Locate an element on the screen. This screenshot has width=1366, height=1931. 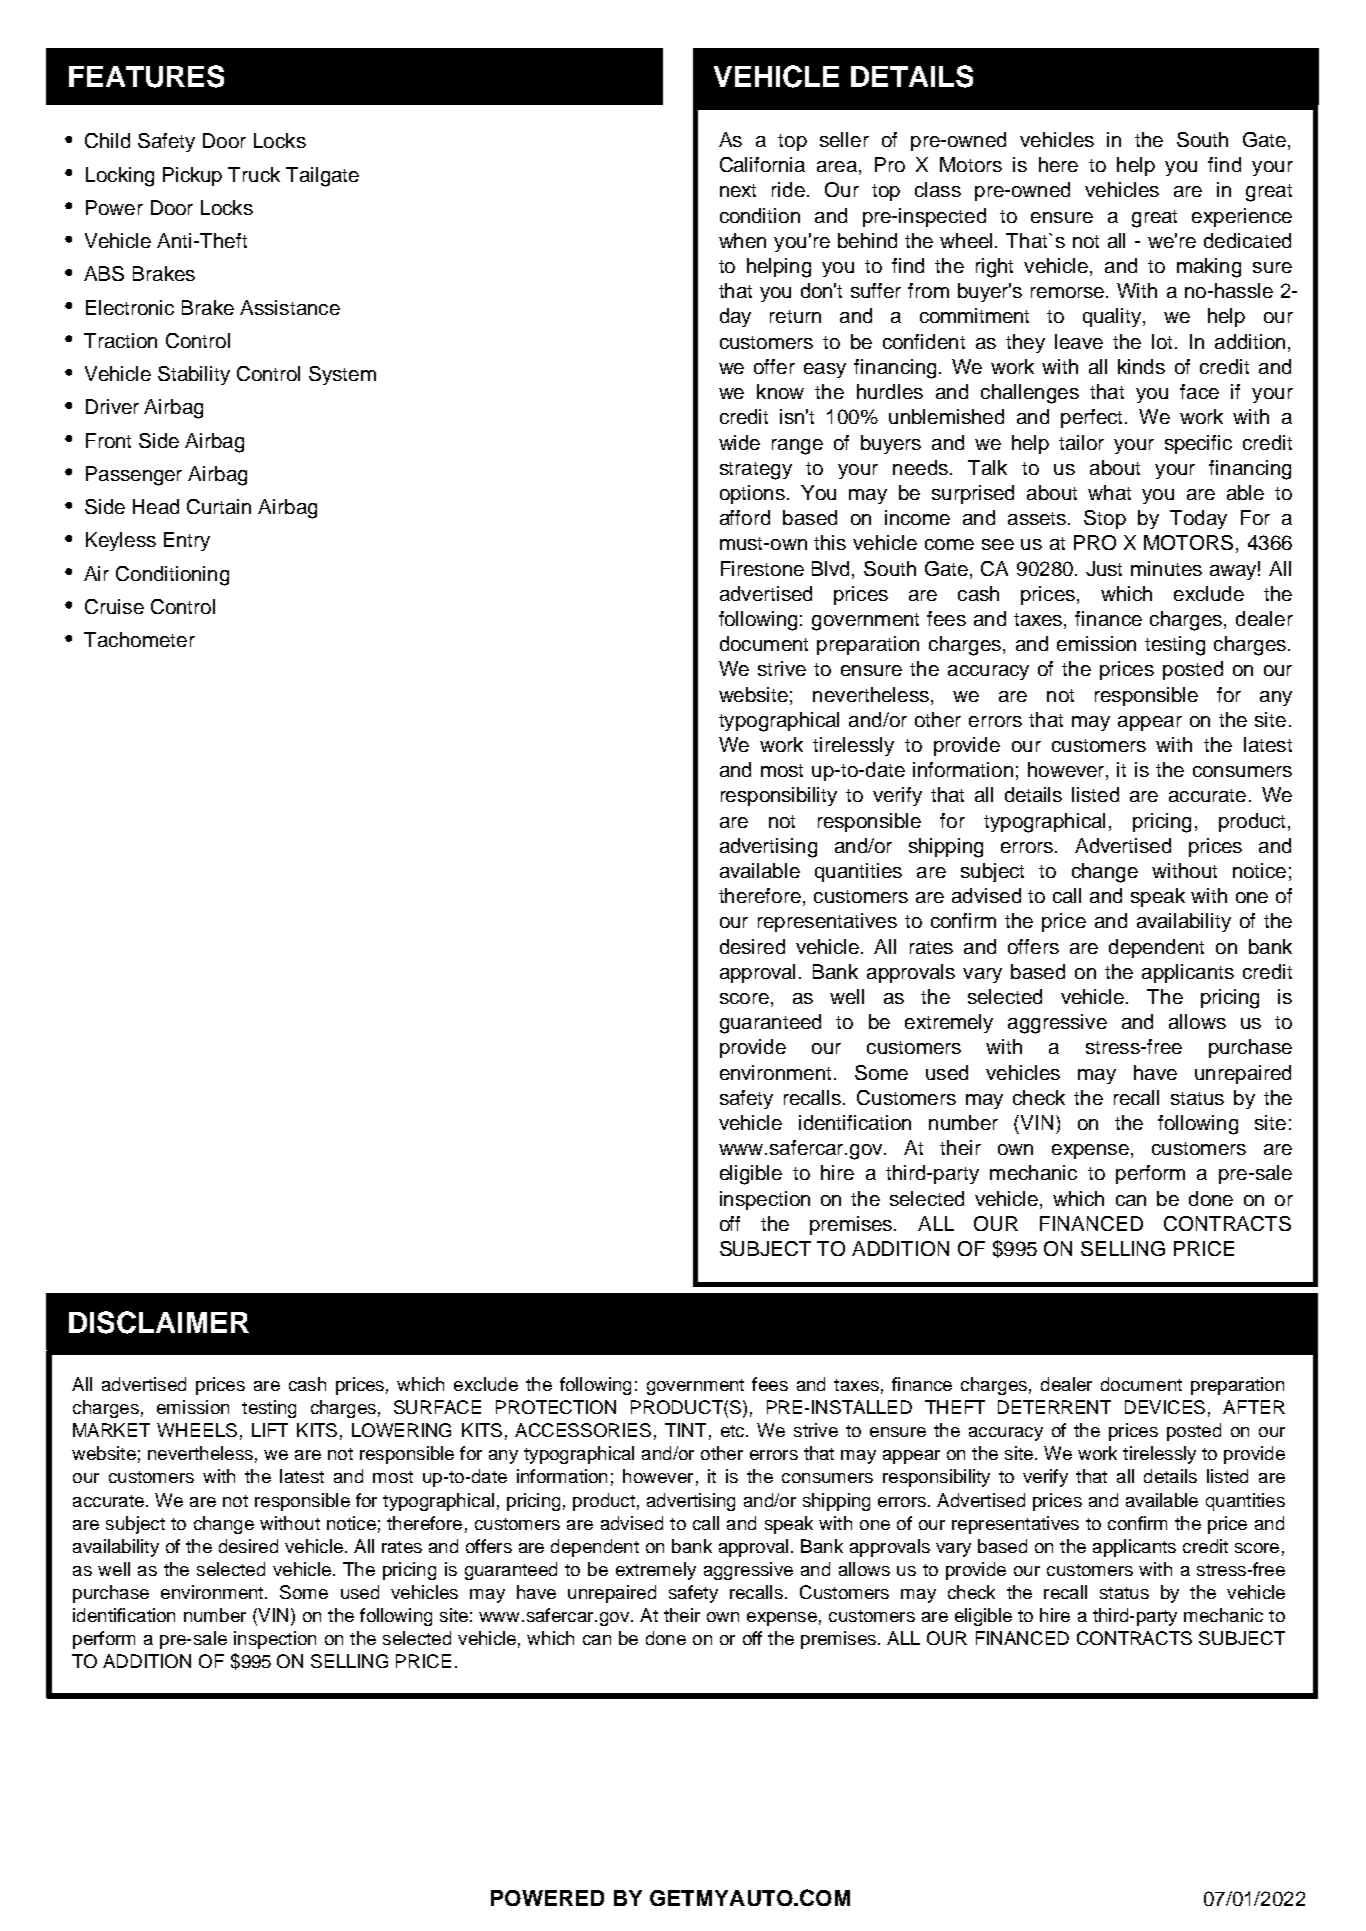
LIFT is located at coordinates (270, 1430).
